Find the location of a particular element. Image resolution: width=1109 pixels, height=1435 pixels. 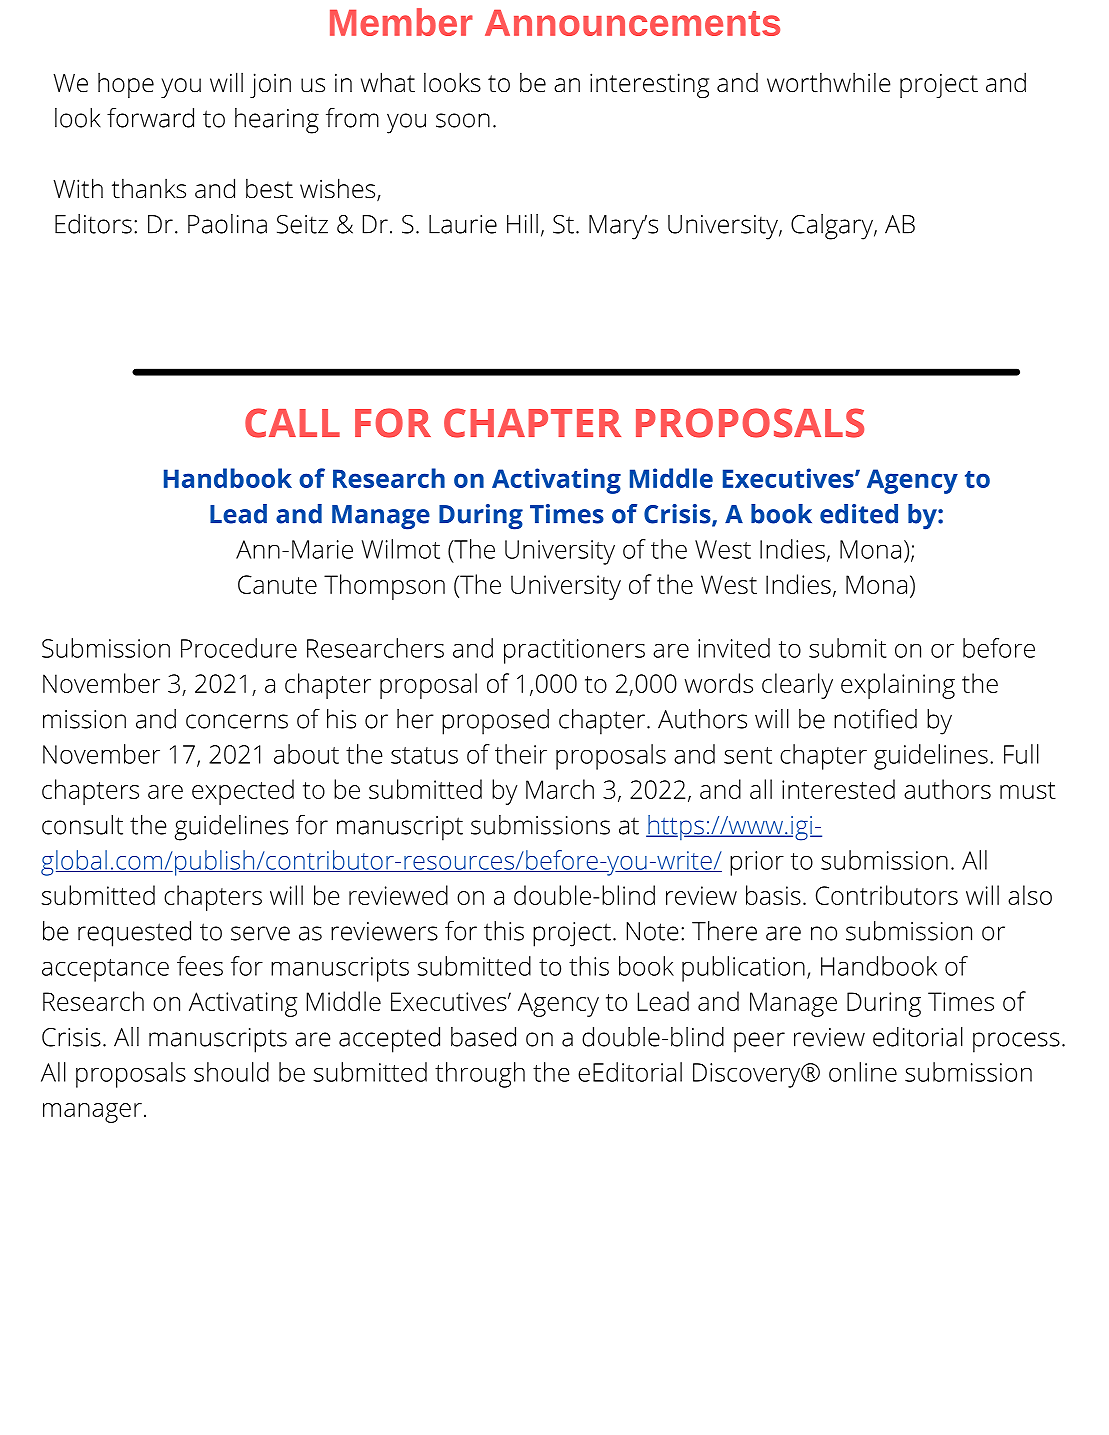

hope is located at coordinates (126, 85).
